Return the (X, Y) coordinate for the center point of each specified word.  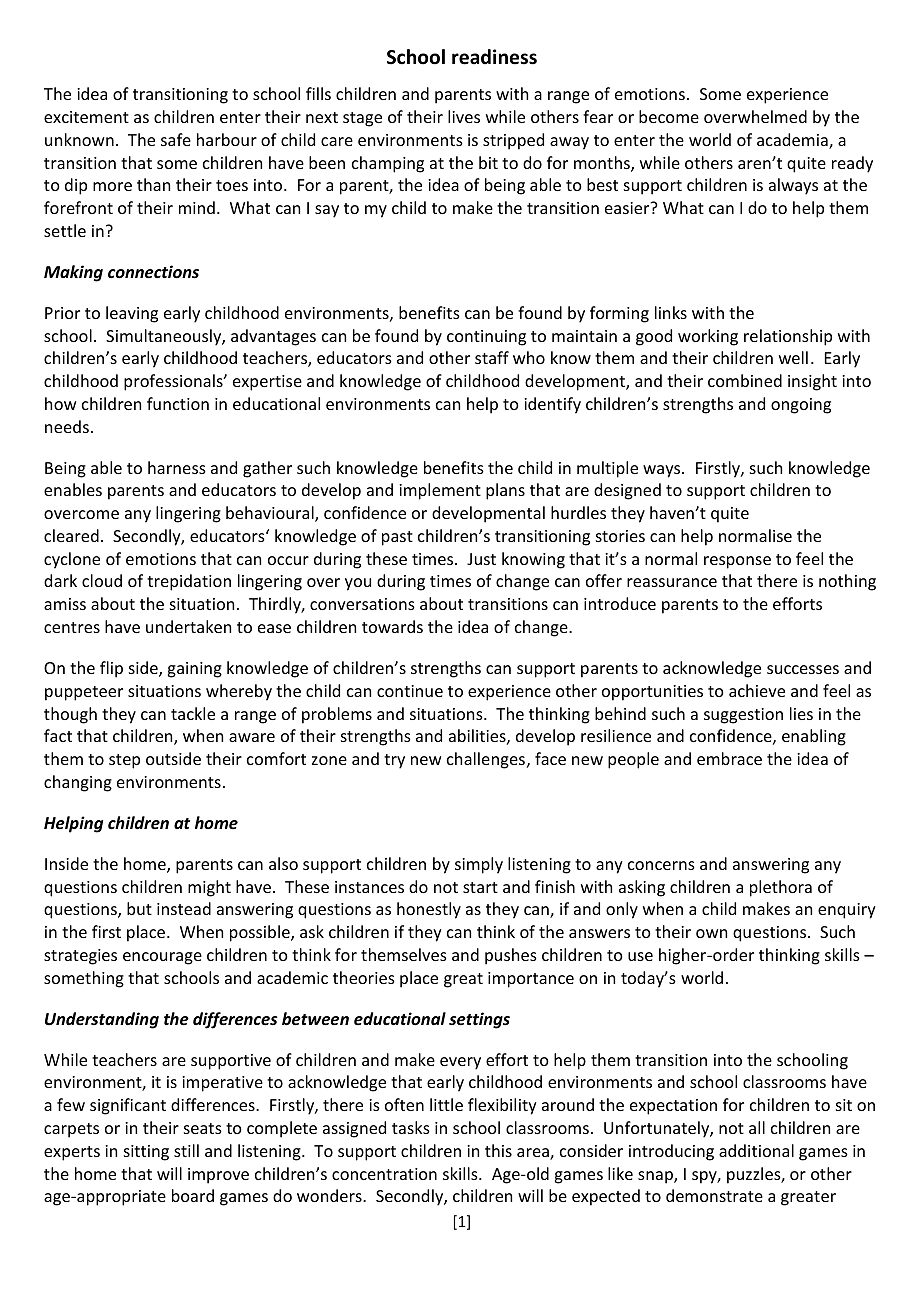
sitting (146, 1153)
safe (176, 139)
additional (756, 1150)
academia (793, 141)
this (498, 1150)
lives (464, 116)
